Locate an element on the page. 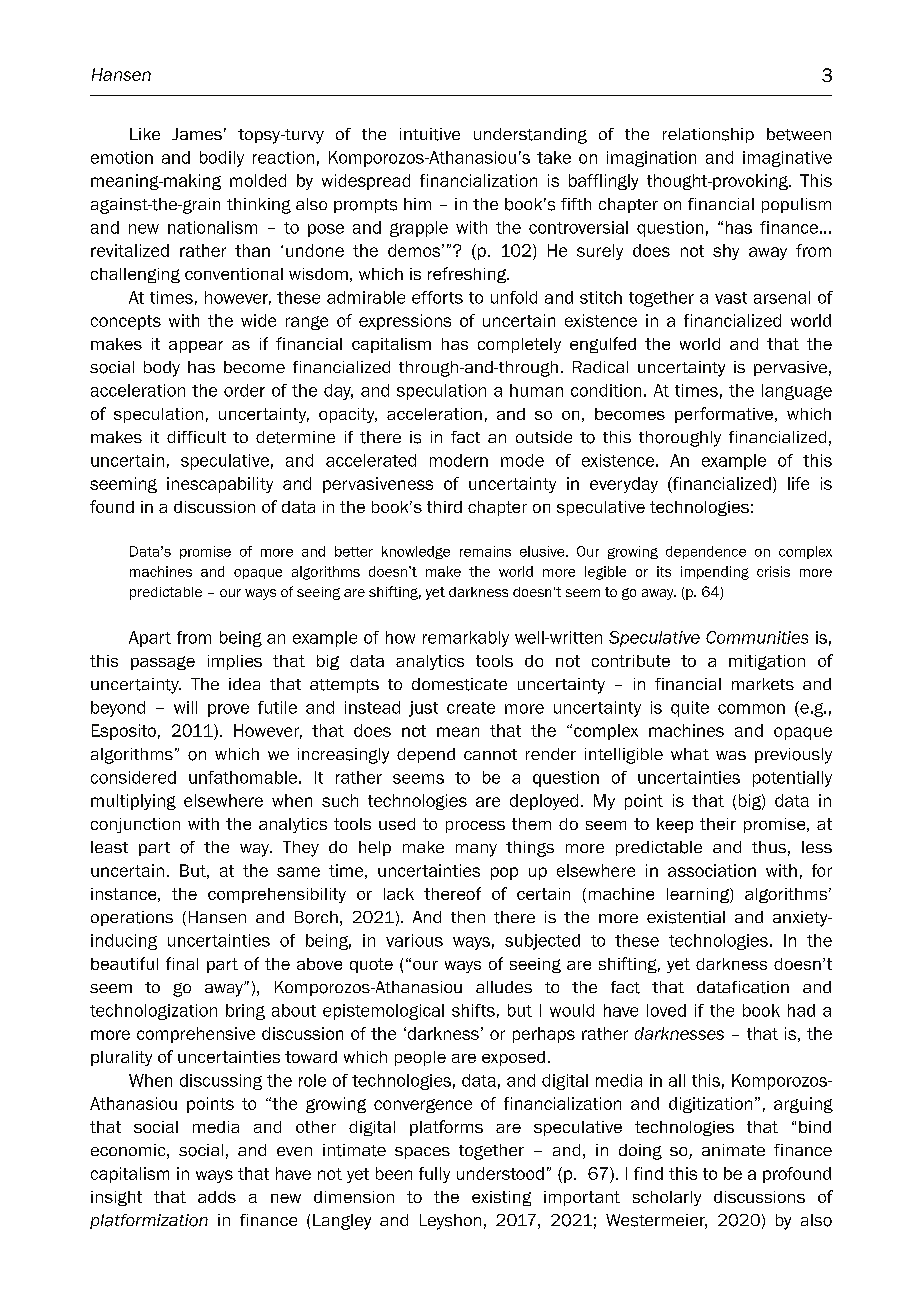 The height and width of the document is (1308, 924). then is located at coordinates (468, 917).
